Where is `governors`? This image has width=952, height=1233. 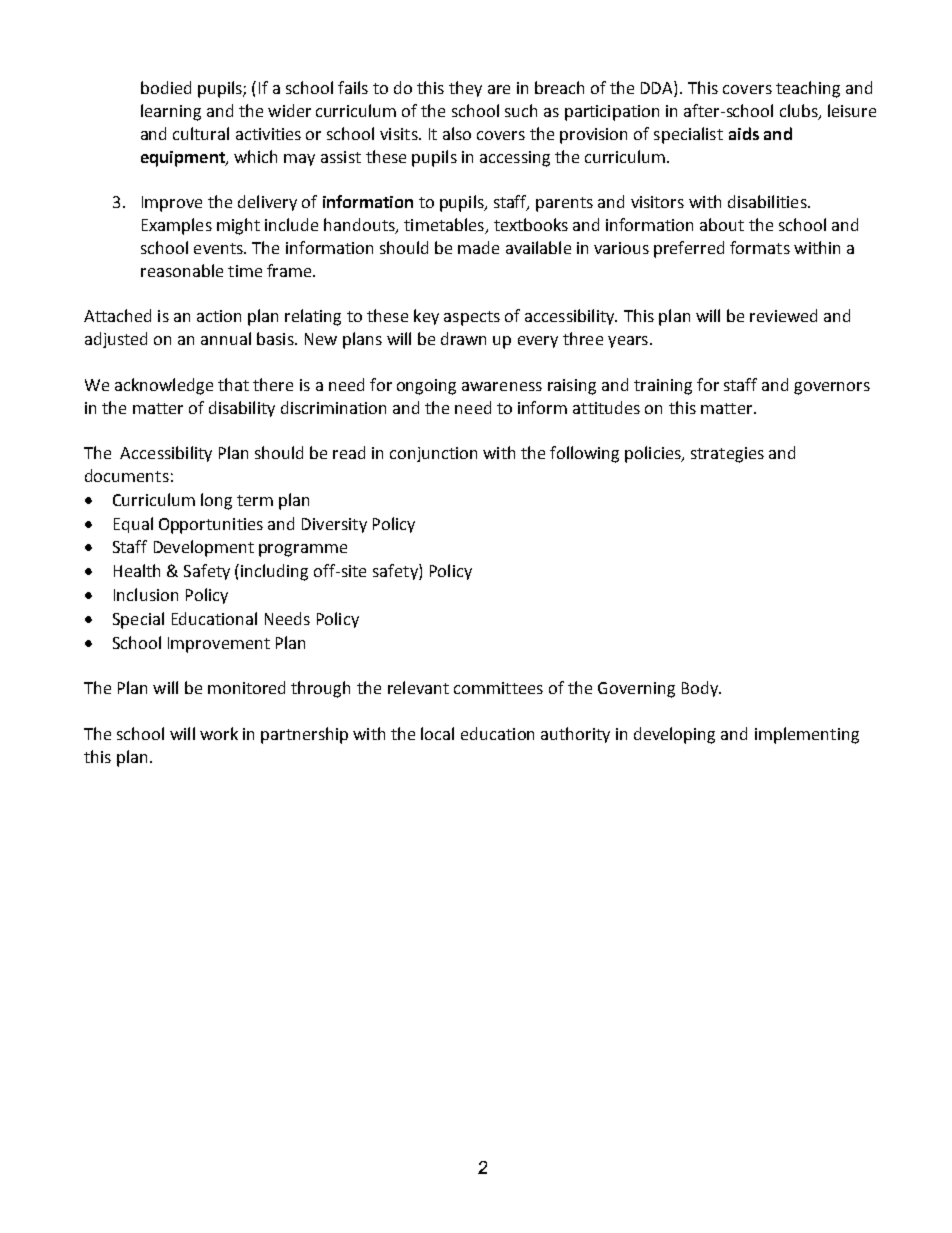
governors is located at coordinates (832, 388).
